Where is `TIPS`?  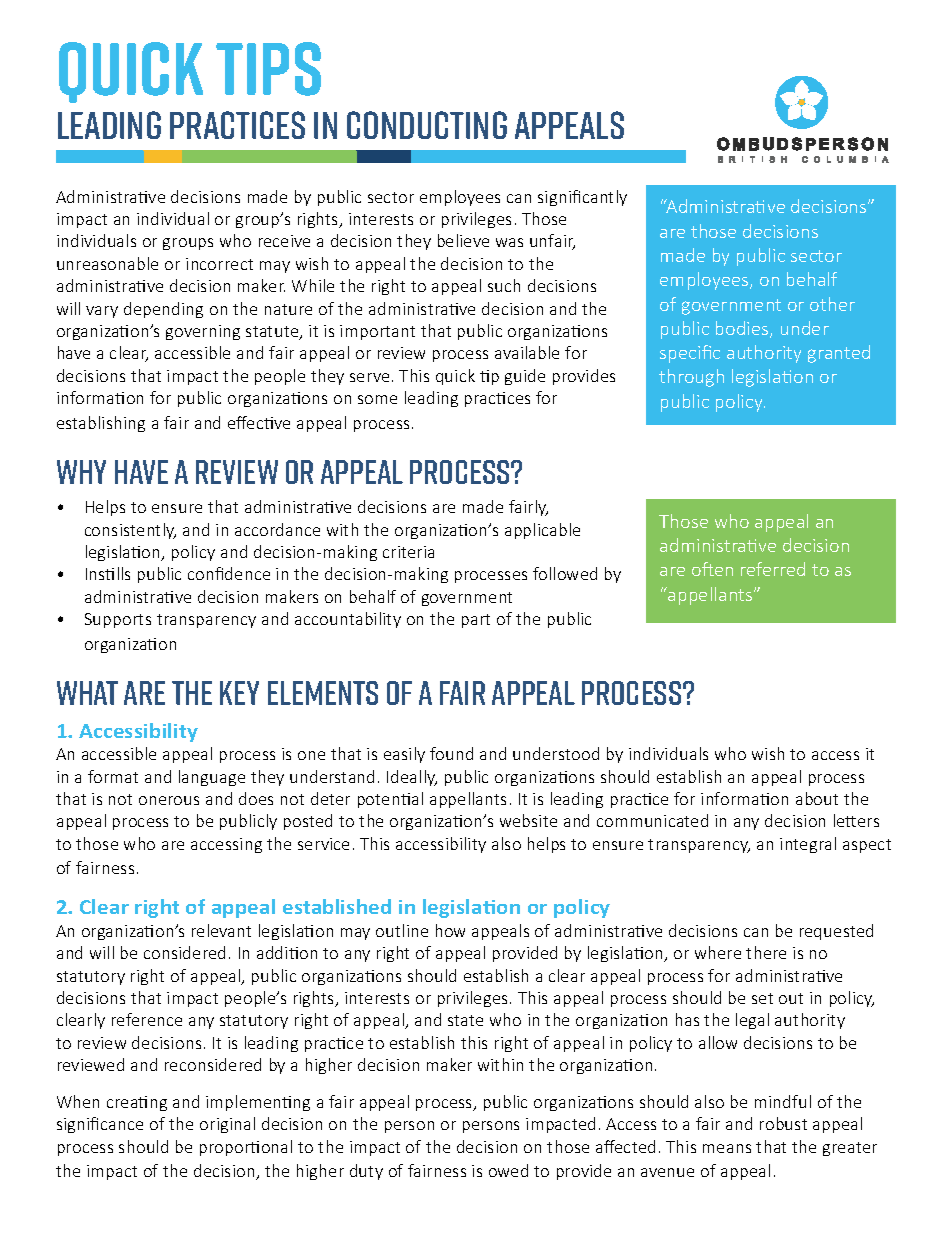 TIPS is located at coordinates (268, 69).
